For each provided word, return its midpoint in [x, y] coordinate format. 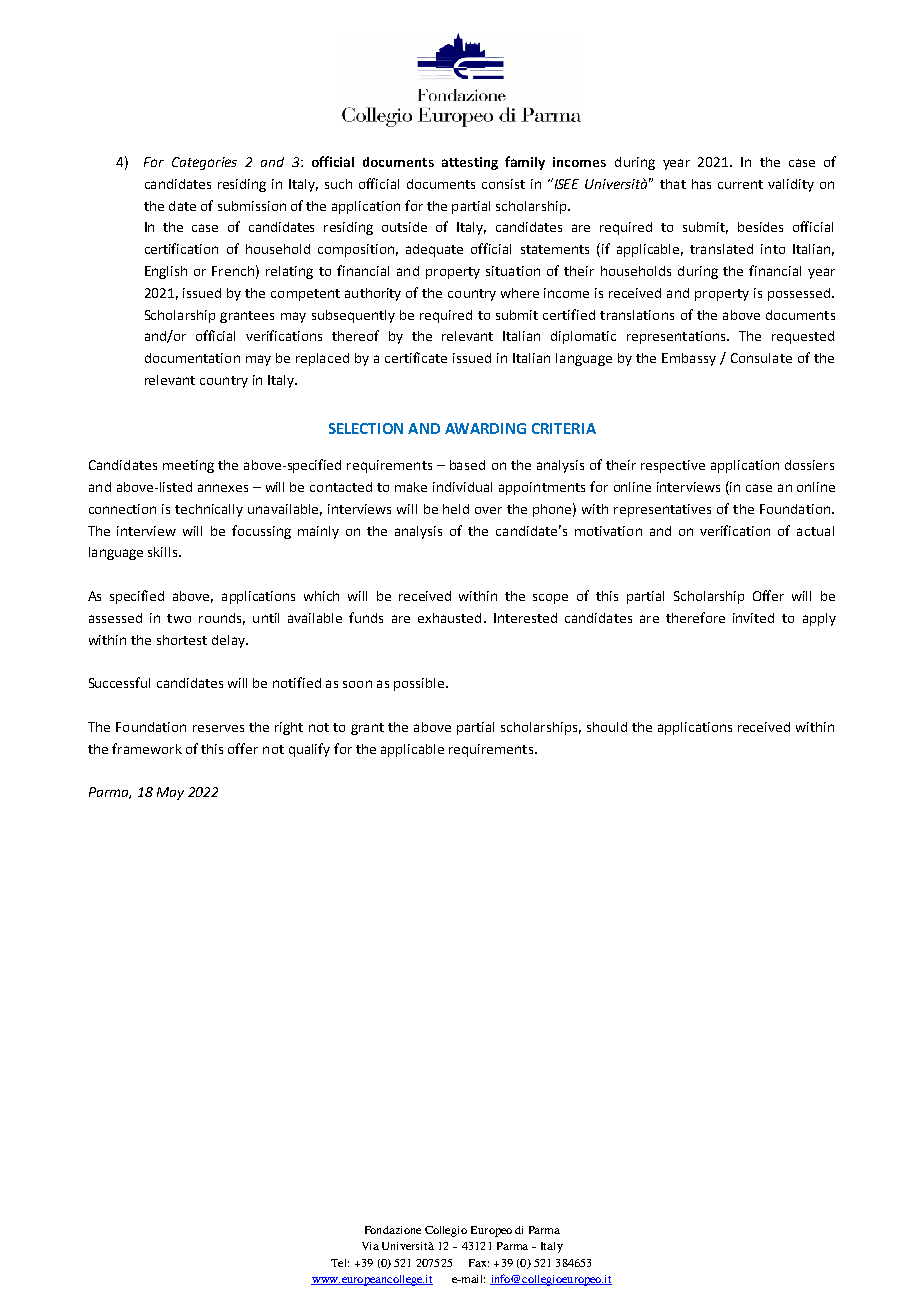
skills [164, 552]
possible [420, 684]
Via [370, 1246]
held [456, 509]
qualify [309, 750]
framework [147, 748]
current [740, 184]
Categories [204, 163]
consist [503, 184]
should [607, 727]
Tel [340, 1263]
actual [815, 531]
